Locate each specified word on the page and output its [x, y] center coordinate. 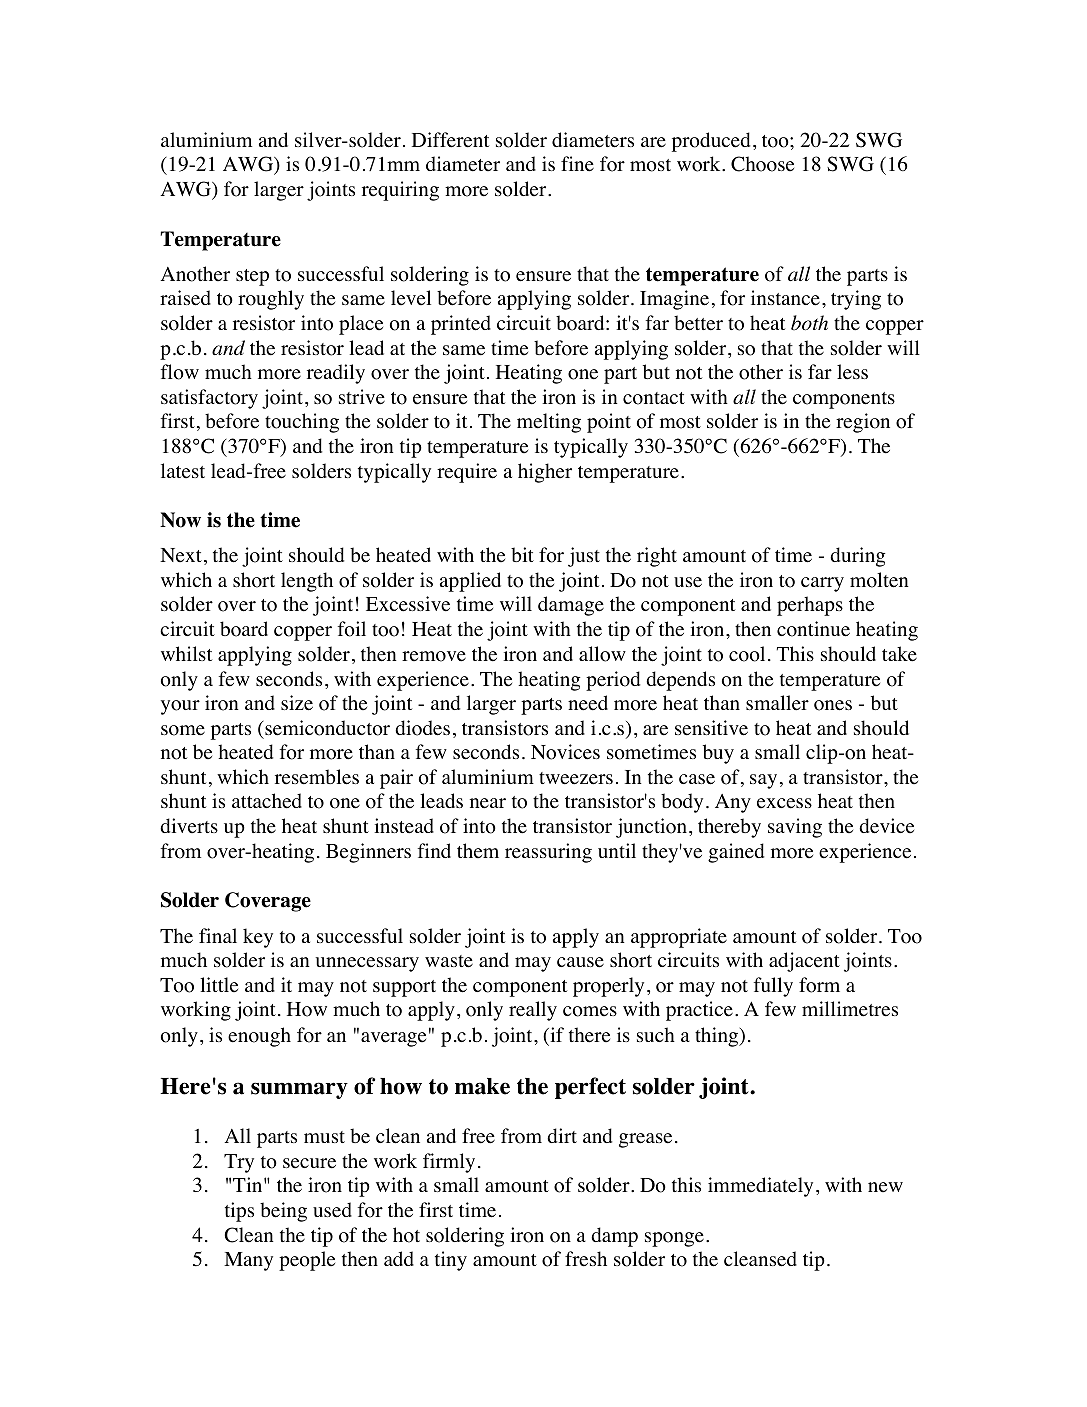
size [297, 703]
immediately [760, 1187]
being [283, 1212]
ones [833, 705]
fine [577, 164]
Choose [762, 164]
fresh [586, 1259]
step [252, 277]
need [588, 703]
